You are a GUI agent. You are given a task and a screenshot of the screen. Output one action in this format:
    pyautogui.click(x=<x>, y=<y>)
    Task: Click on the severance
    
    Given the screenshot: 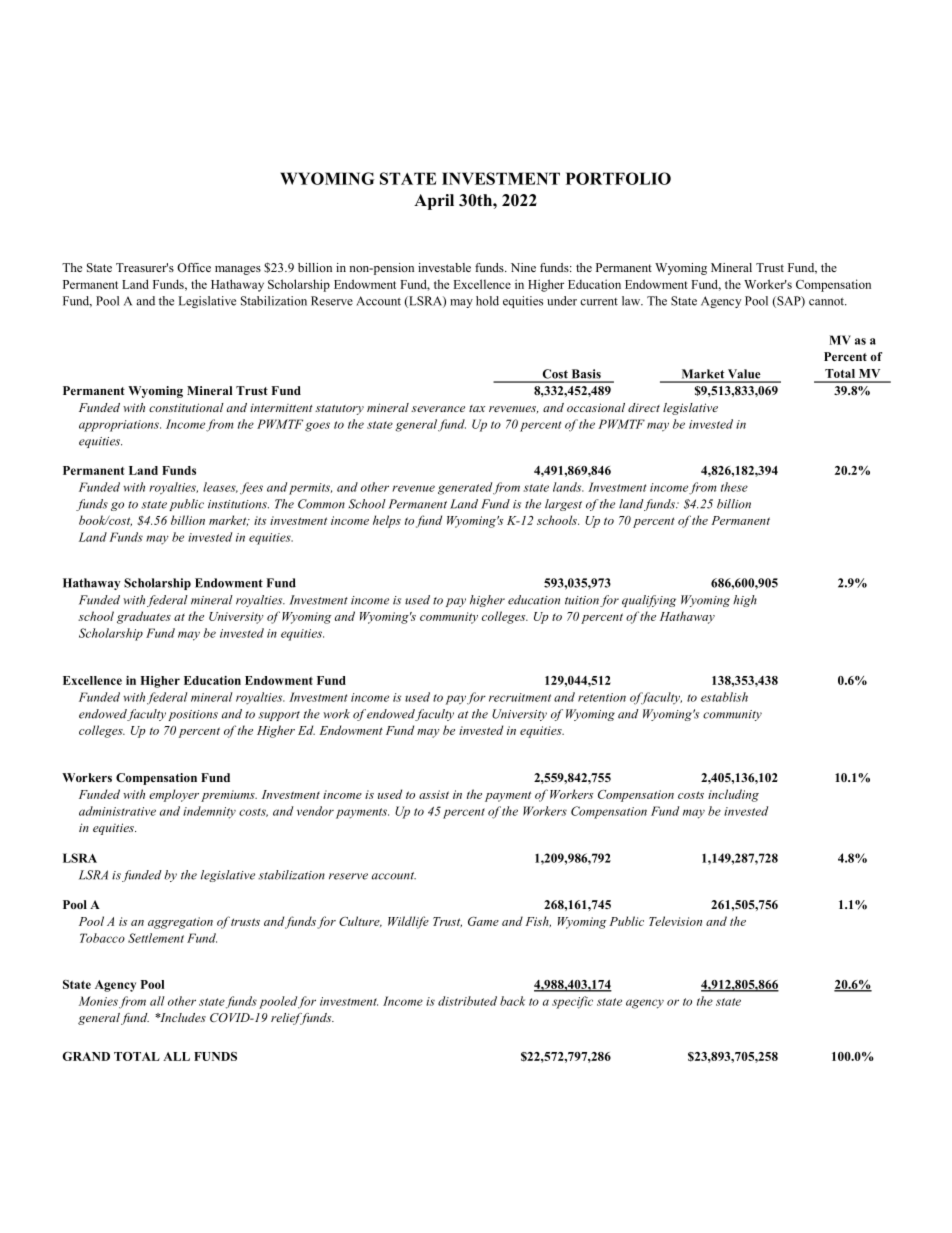 What is the action you would take?
    pyautogui.click(x=438, y=409)
